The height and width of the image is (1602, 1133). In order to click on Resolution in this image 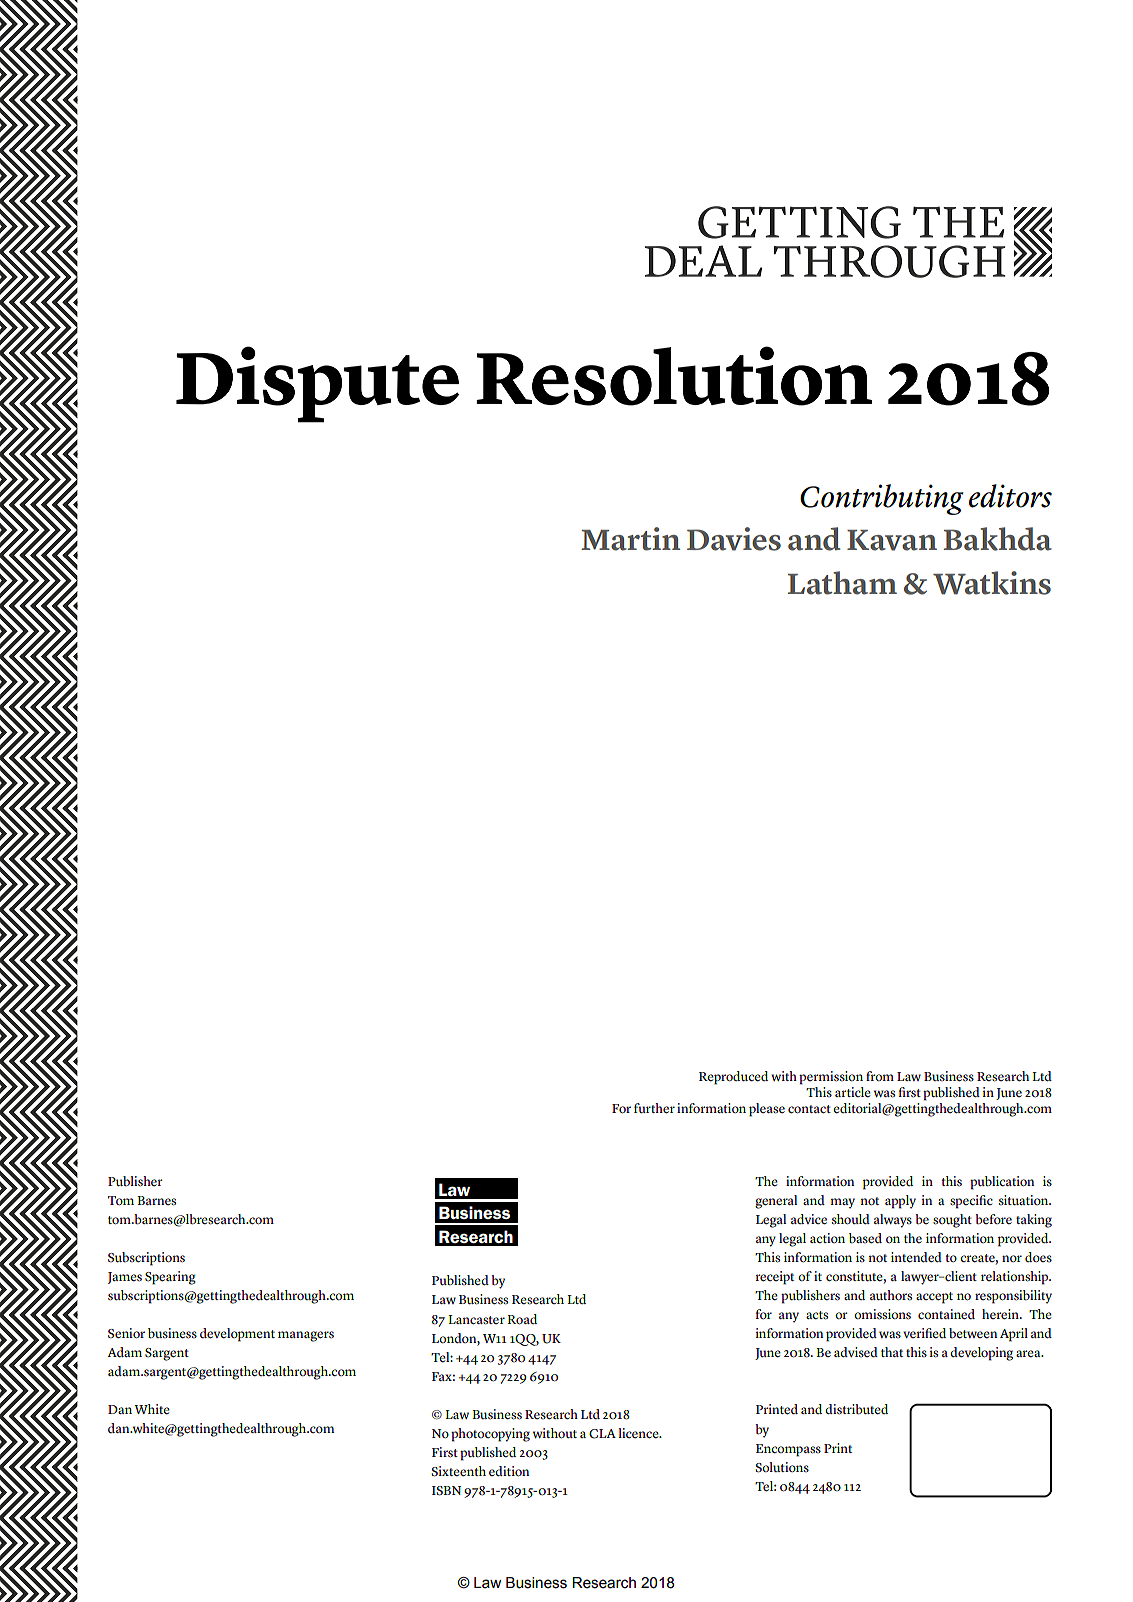, I will do `click(674, 376)`.
